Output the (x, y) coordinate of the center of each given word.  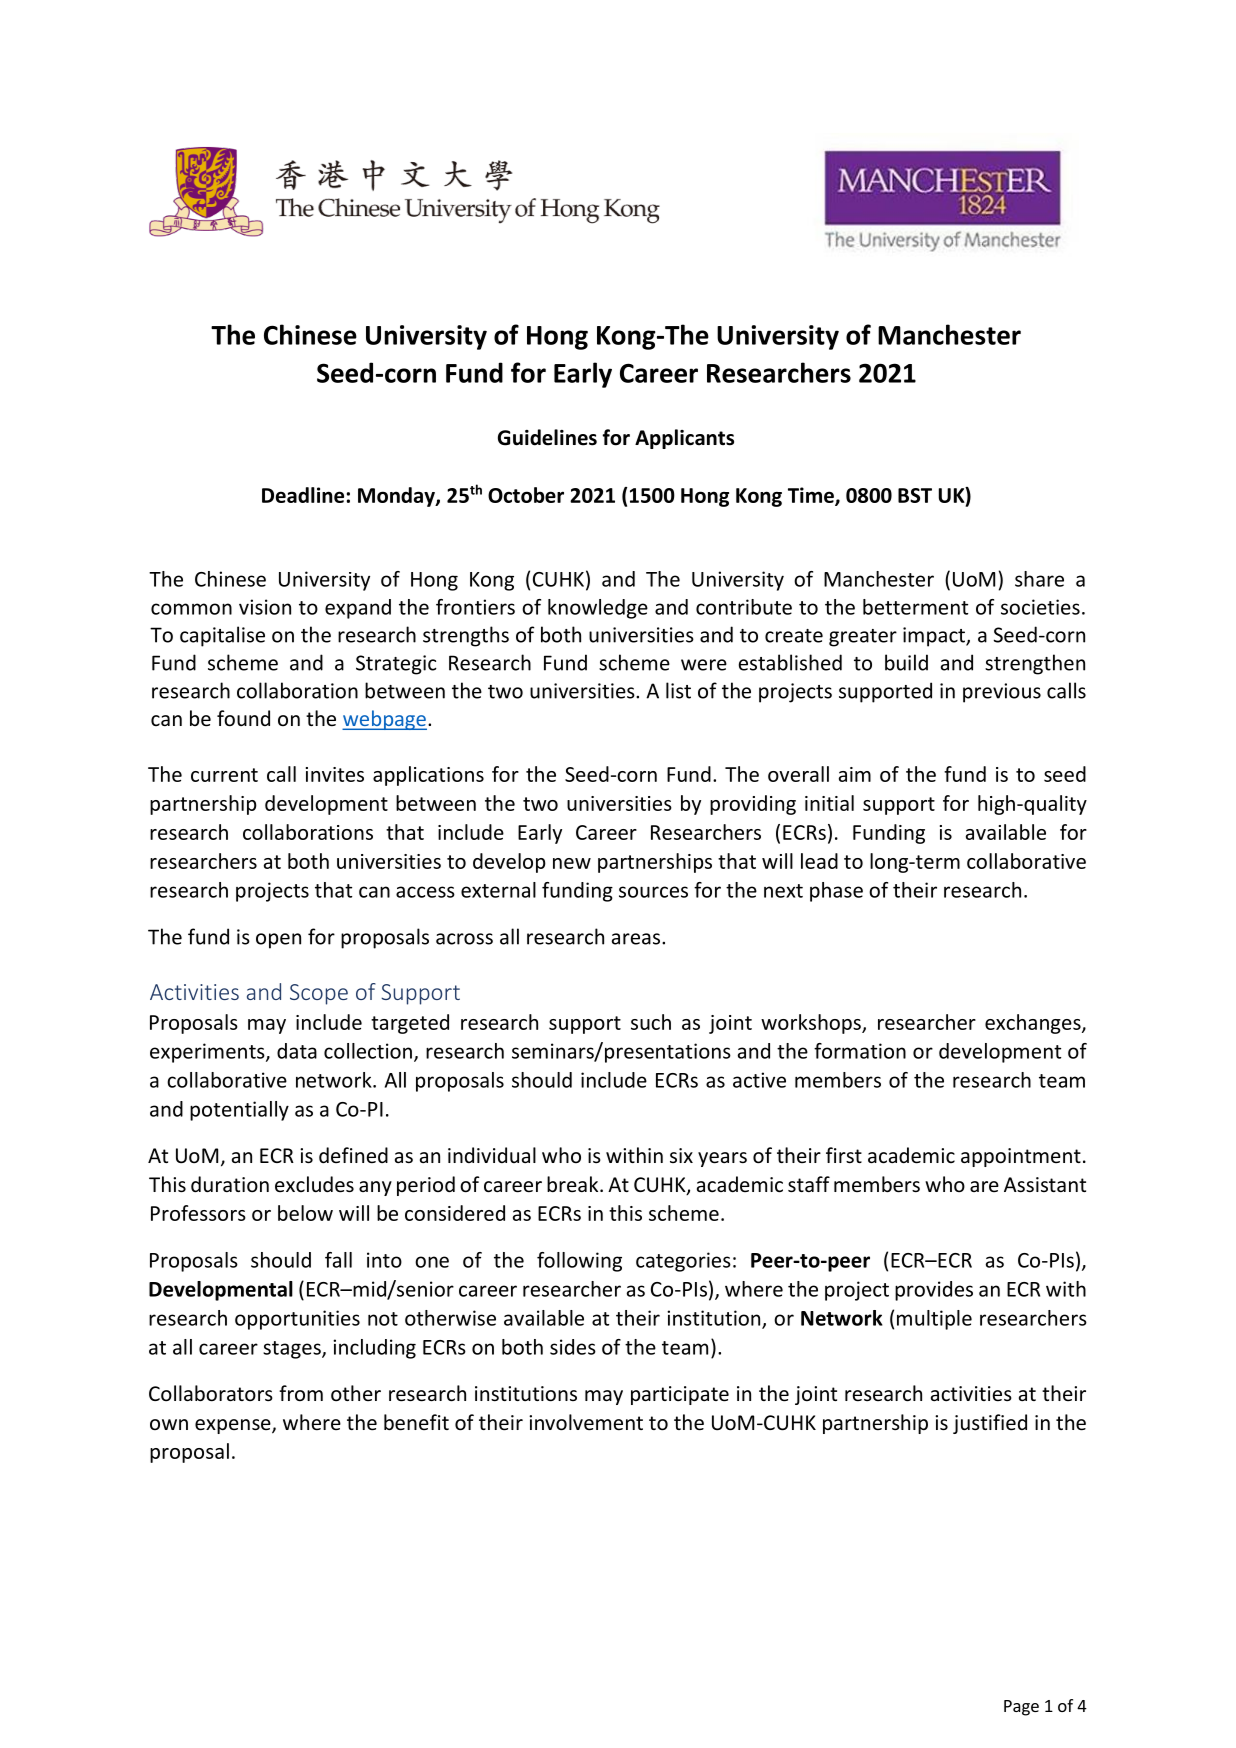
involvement (586, 1422)
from (301, 1393)
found (243, 718)
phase (836, 892)
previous (1002, 693)
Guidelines (547, 437)
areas (636, 939)
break (574, 1184)
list (678, 690)
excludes (314, 1184)
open (278, 941)
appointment (1021, 1157)
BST (915, 495)
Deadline (303, 495)
